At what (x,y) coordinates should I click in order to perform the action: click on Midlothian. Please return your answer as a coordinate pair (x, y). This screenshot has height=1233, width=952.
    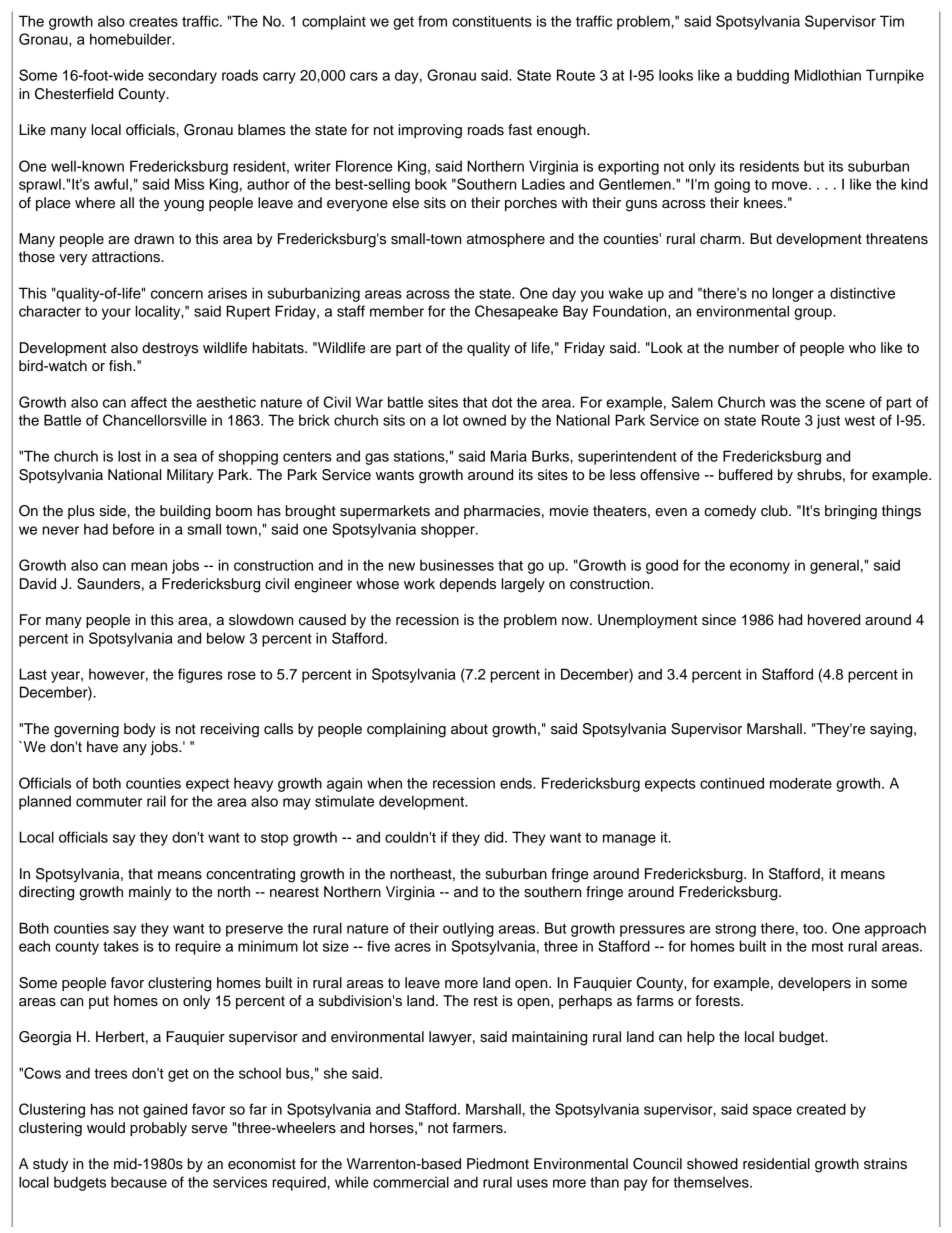
    Looking at the image, I should click on (828, 75).
